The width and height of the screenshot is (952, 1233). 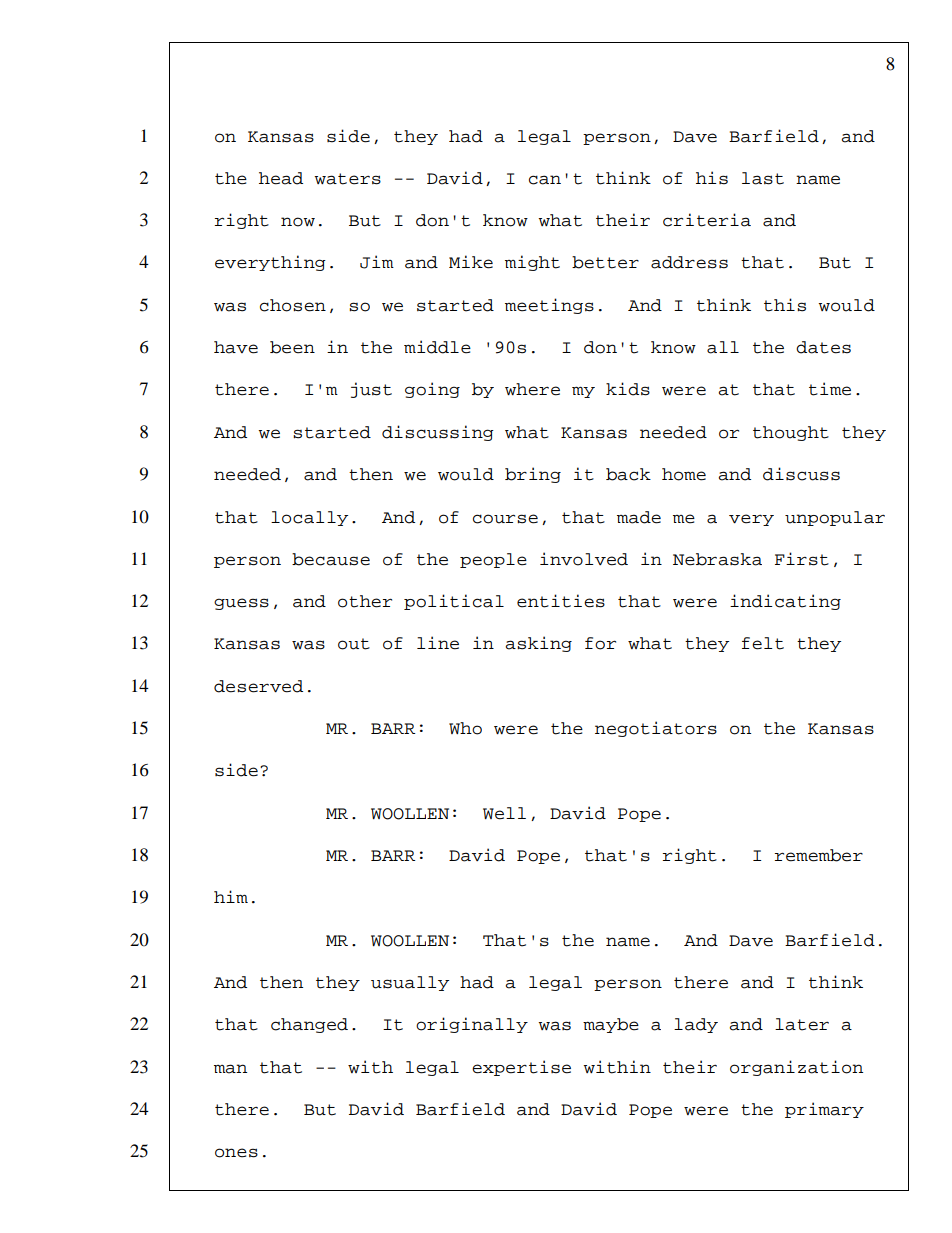 I want to click on expertise, so click(x=521, y=1068).
